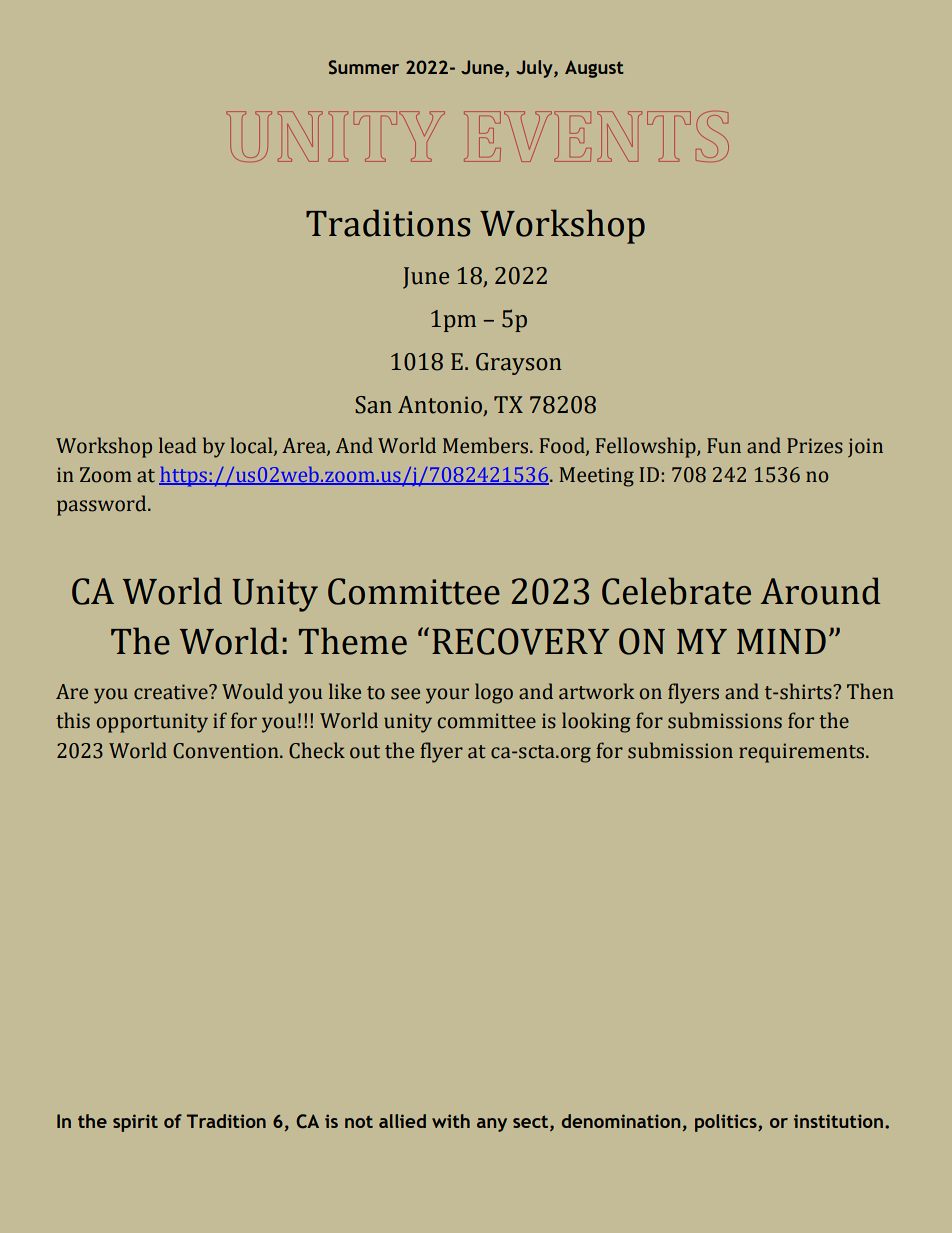 The height and width of the screenshot is (1233, 952). Describe the element at coordinates (727, 1123) in the screenshot. I see `politics` at that location.
